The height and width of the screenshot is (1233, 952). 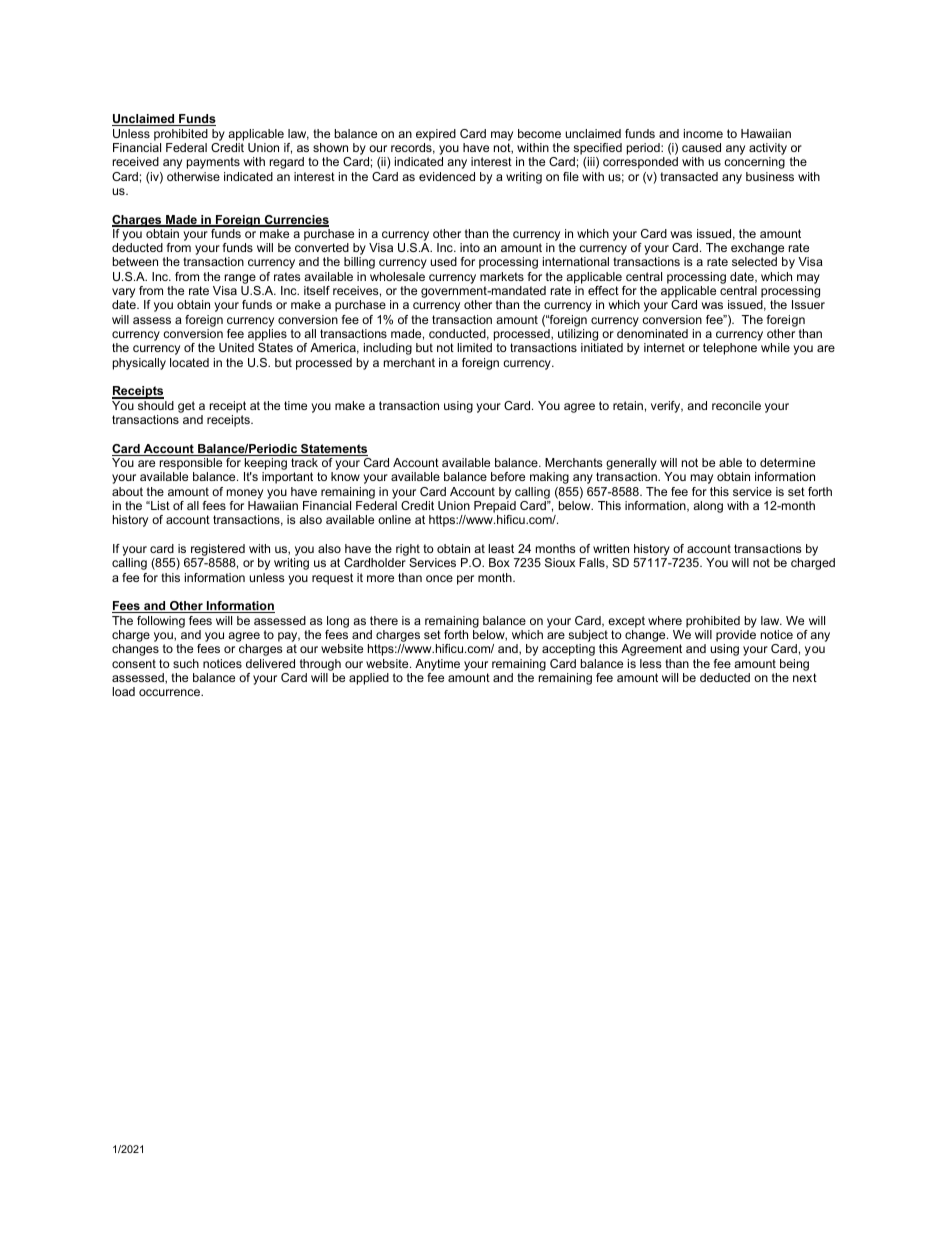 What do you see at coordinates (186, 663) in the screenshot?
I see `such` at bounding box center [186, 663].
